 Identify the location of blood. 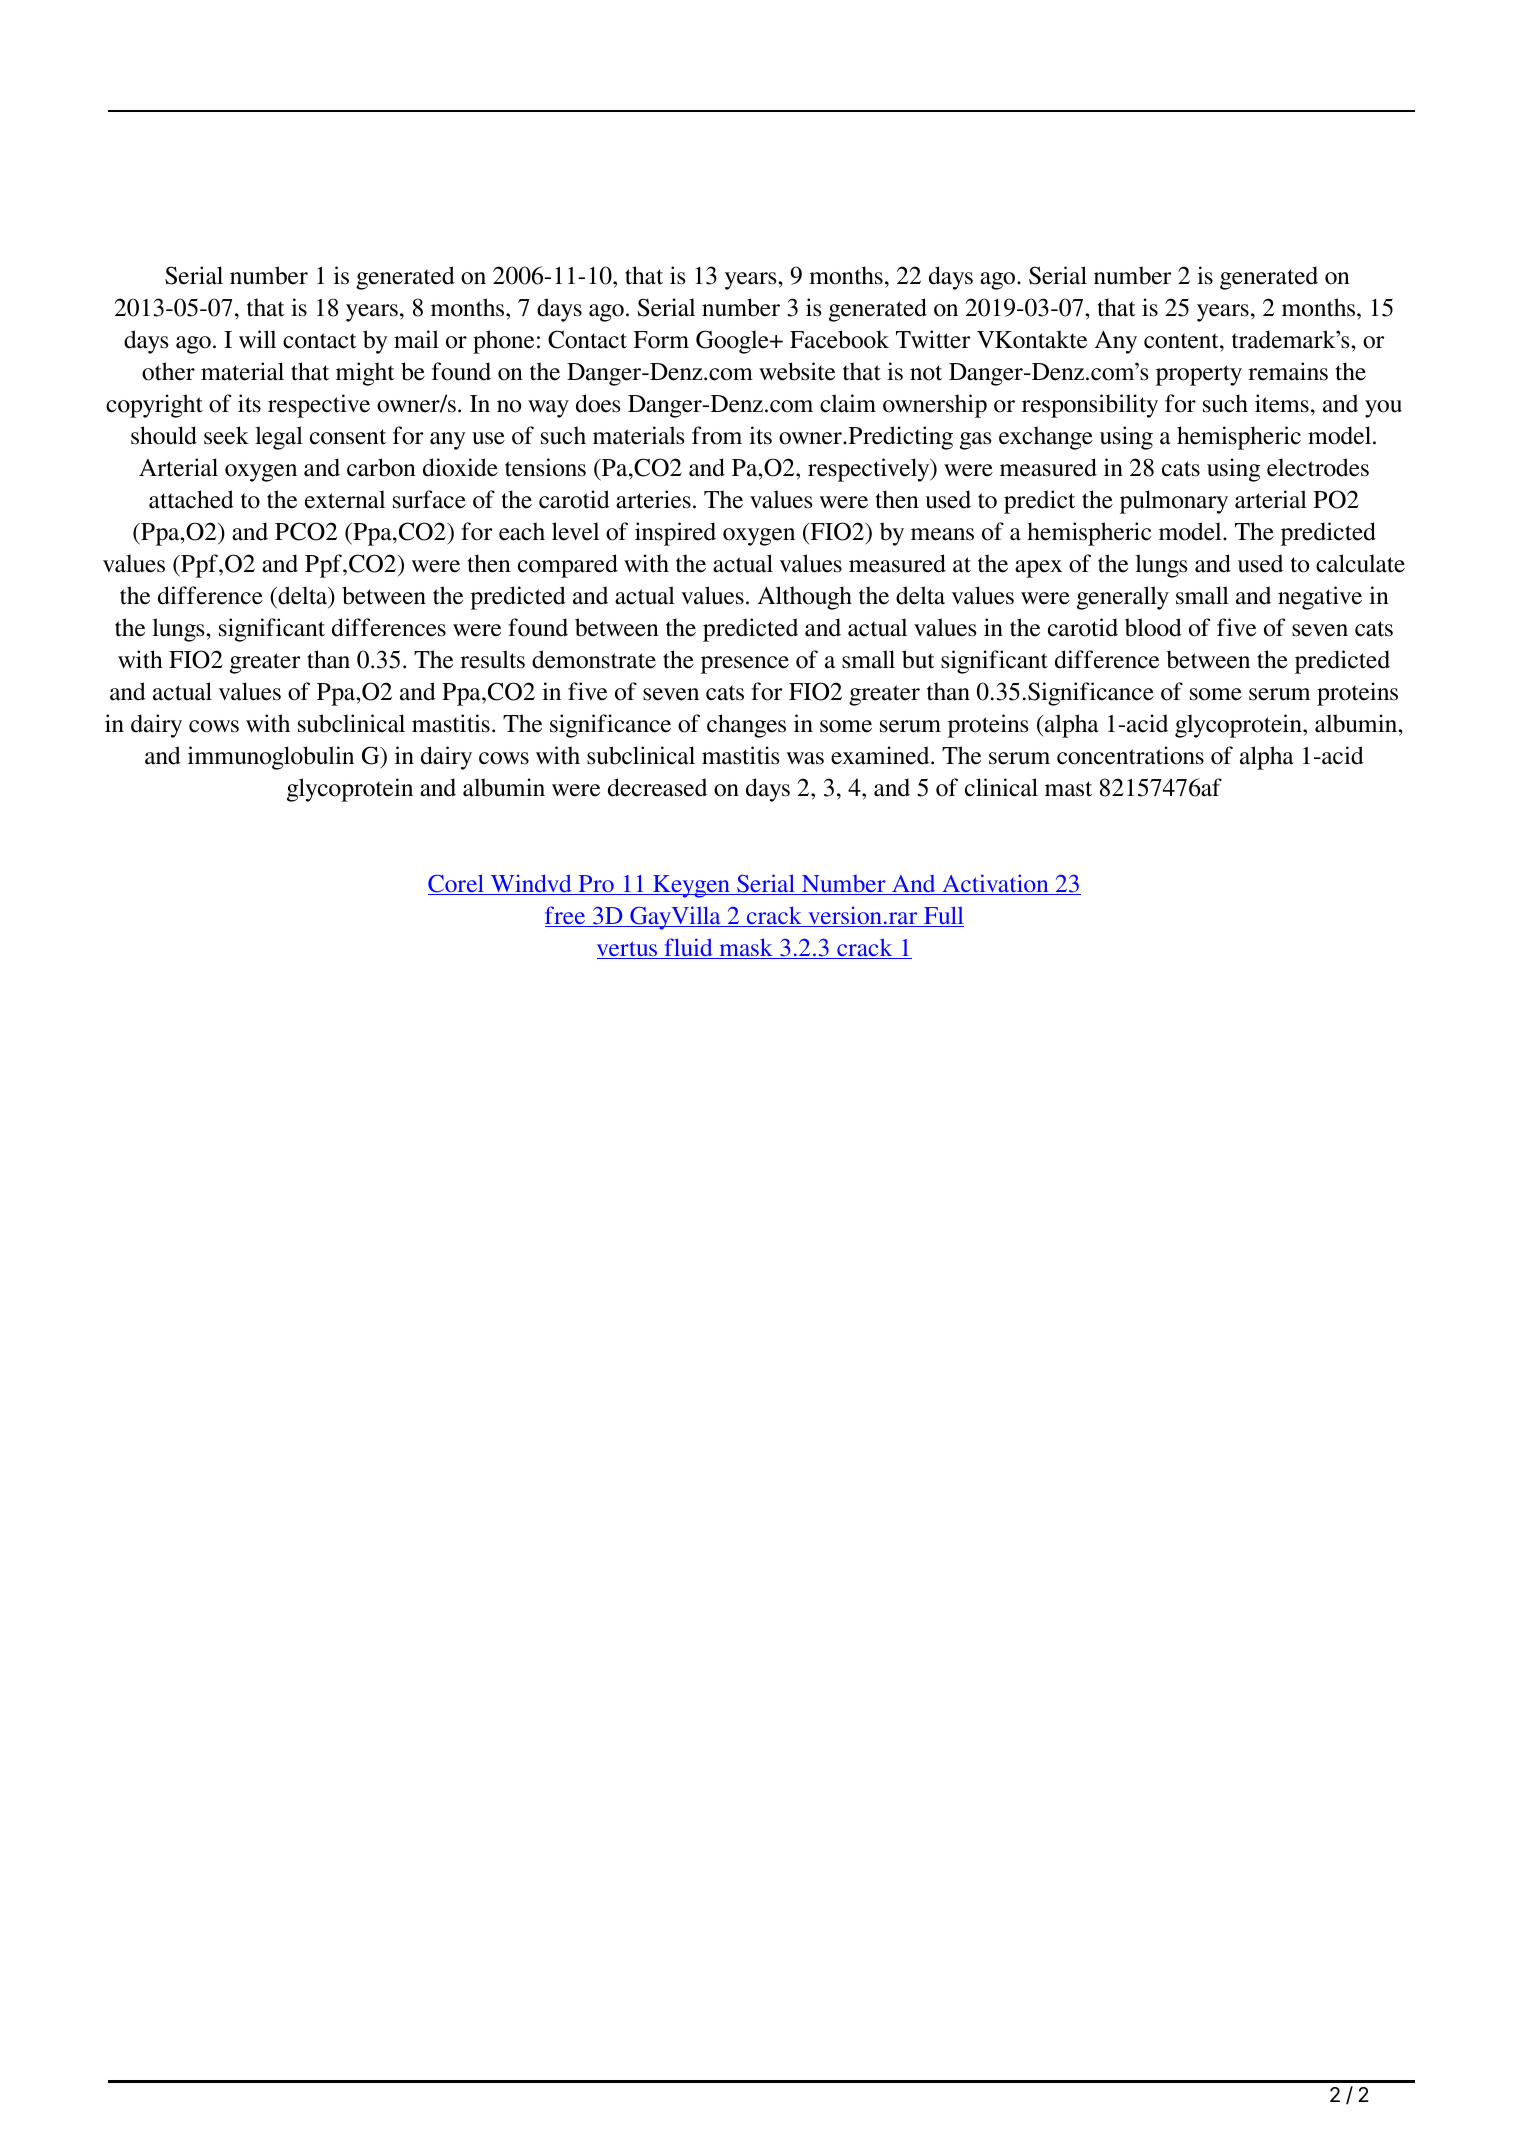
(1153, 627).
